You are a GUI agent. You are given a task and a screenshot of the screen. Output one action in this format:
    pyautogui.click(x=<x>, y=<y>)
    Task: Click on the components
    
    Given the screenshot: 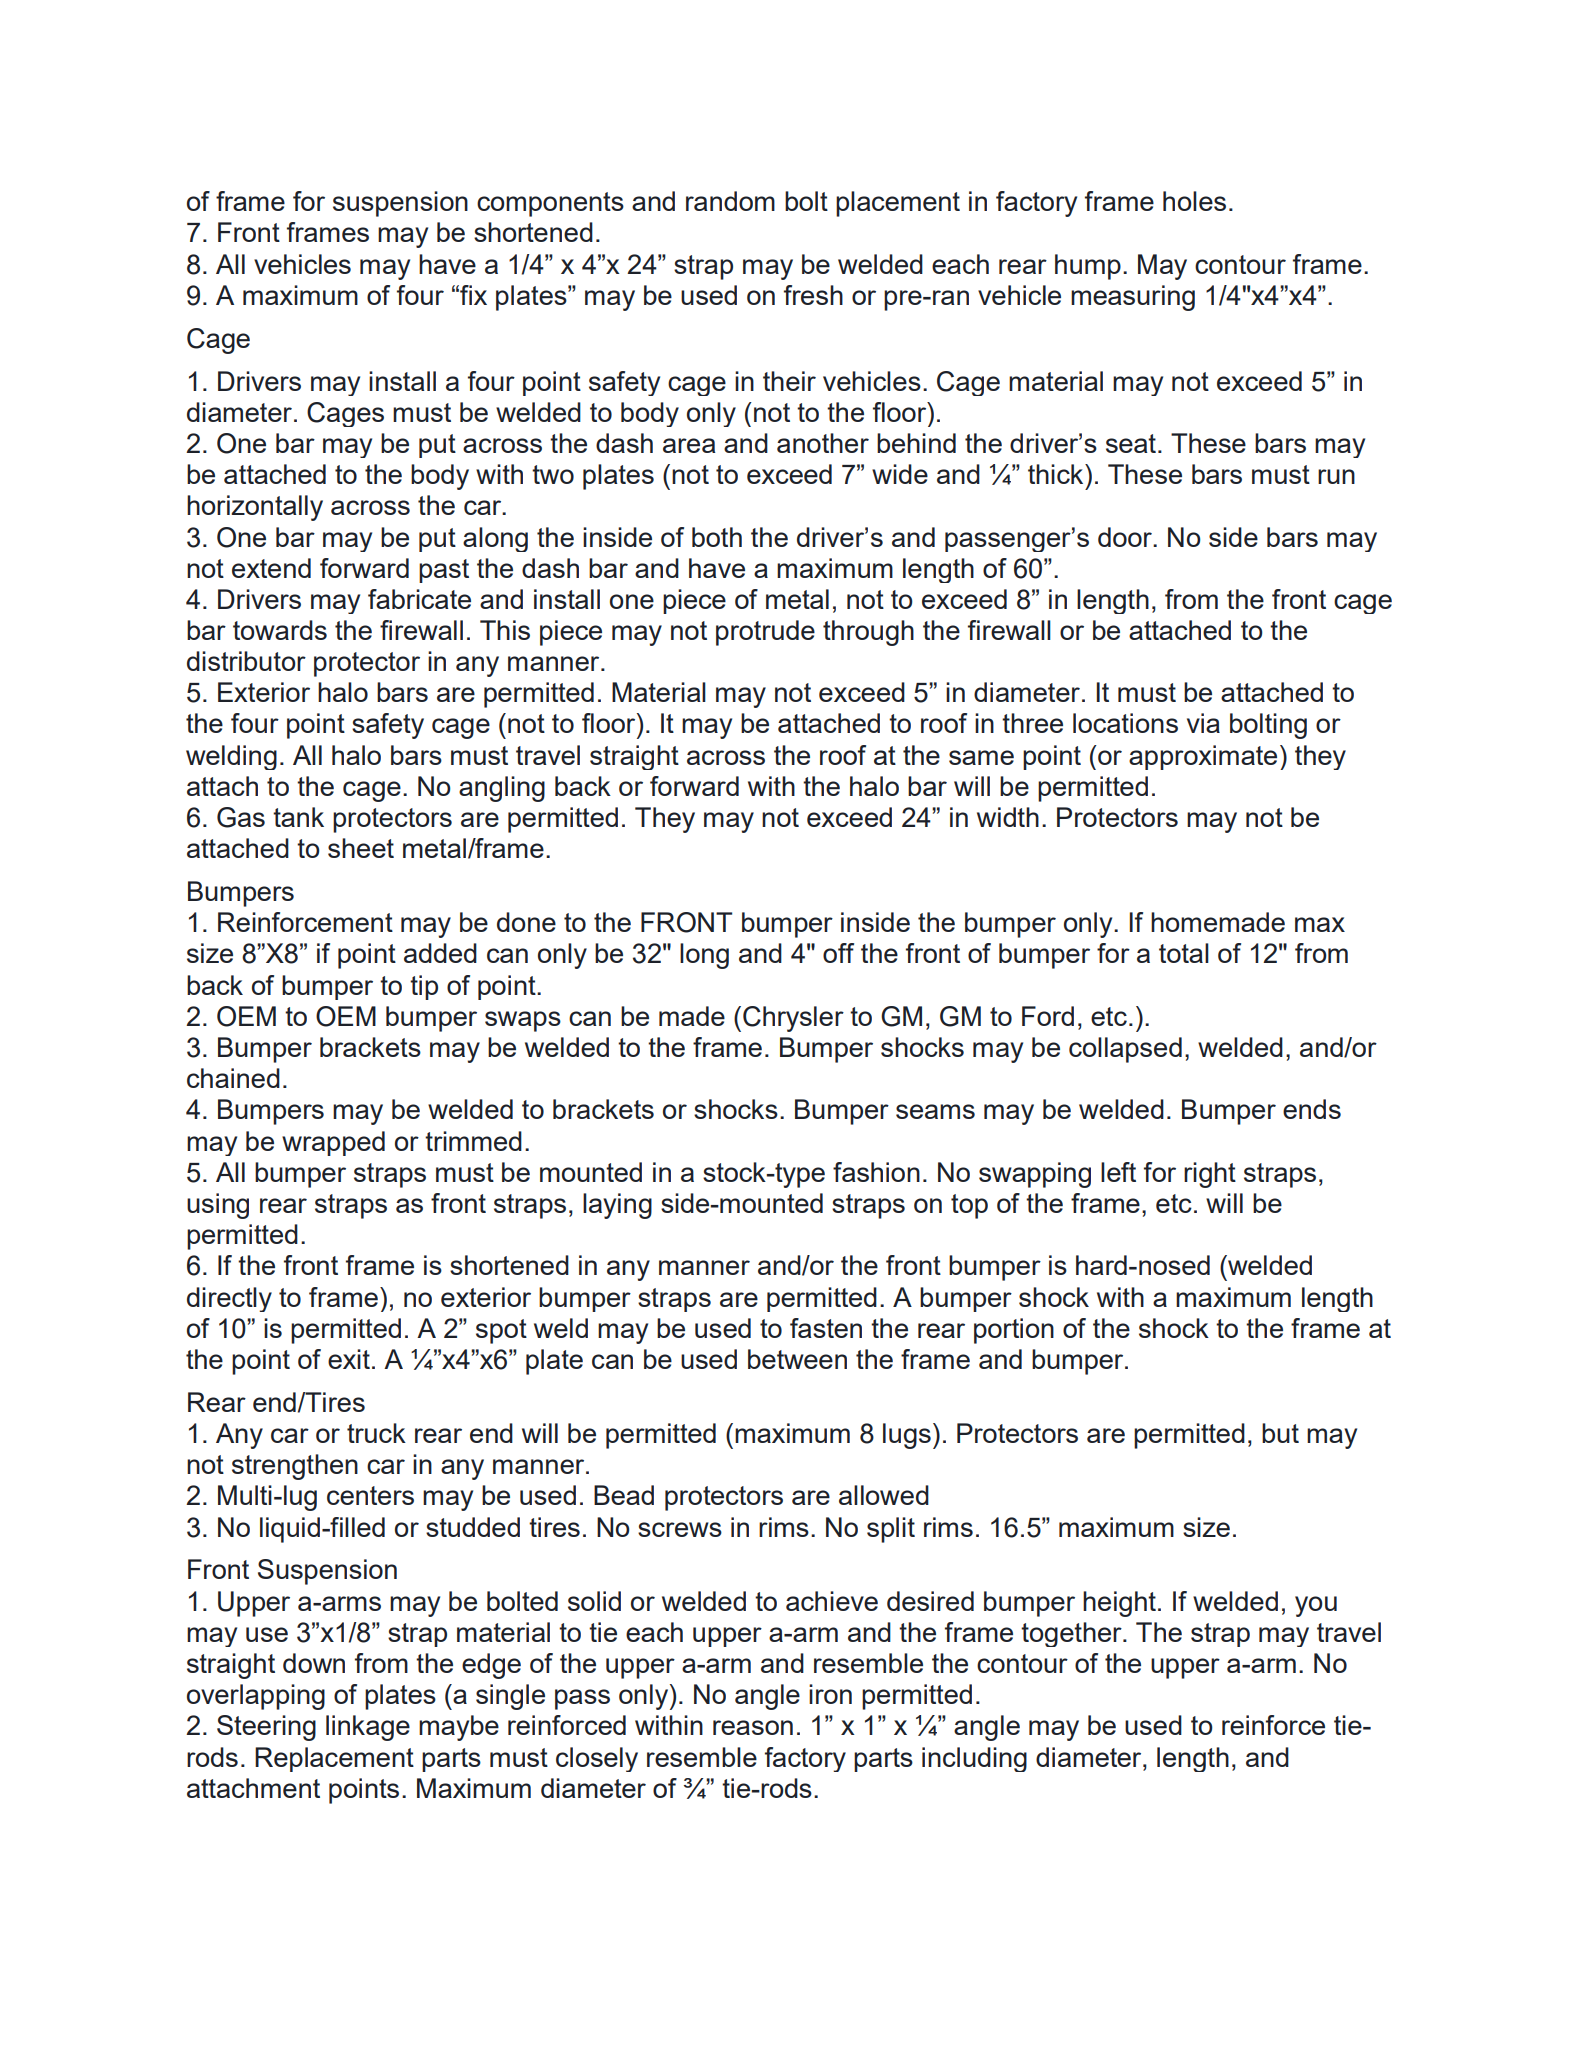 What is the action you would take?
    pyautogui.click(x=550, y=204)
